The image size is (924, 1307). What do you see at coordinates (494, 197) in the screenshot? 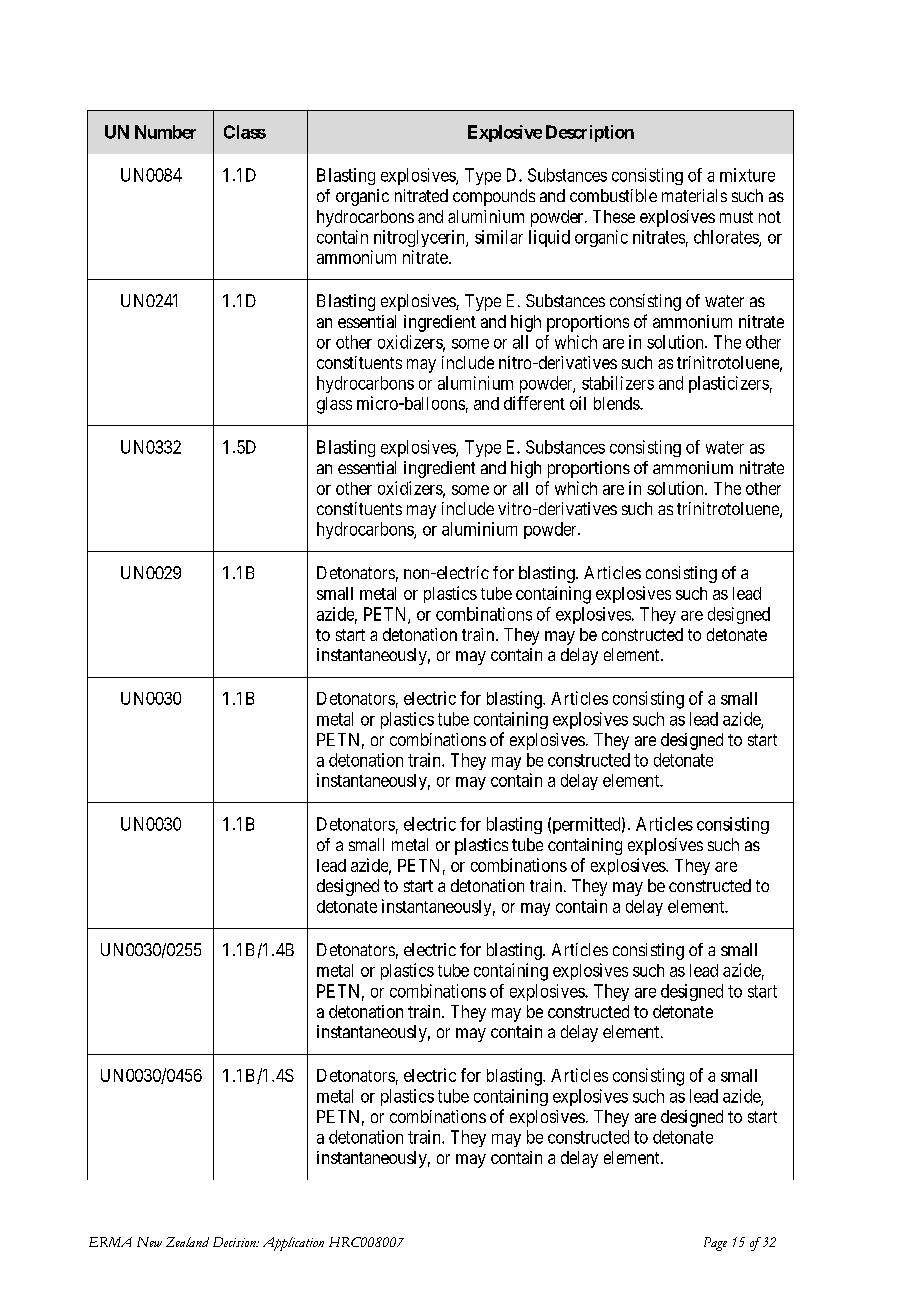
I see `compounds` at bounding box center [494, 197].
